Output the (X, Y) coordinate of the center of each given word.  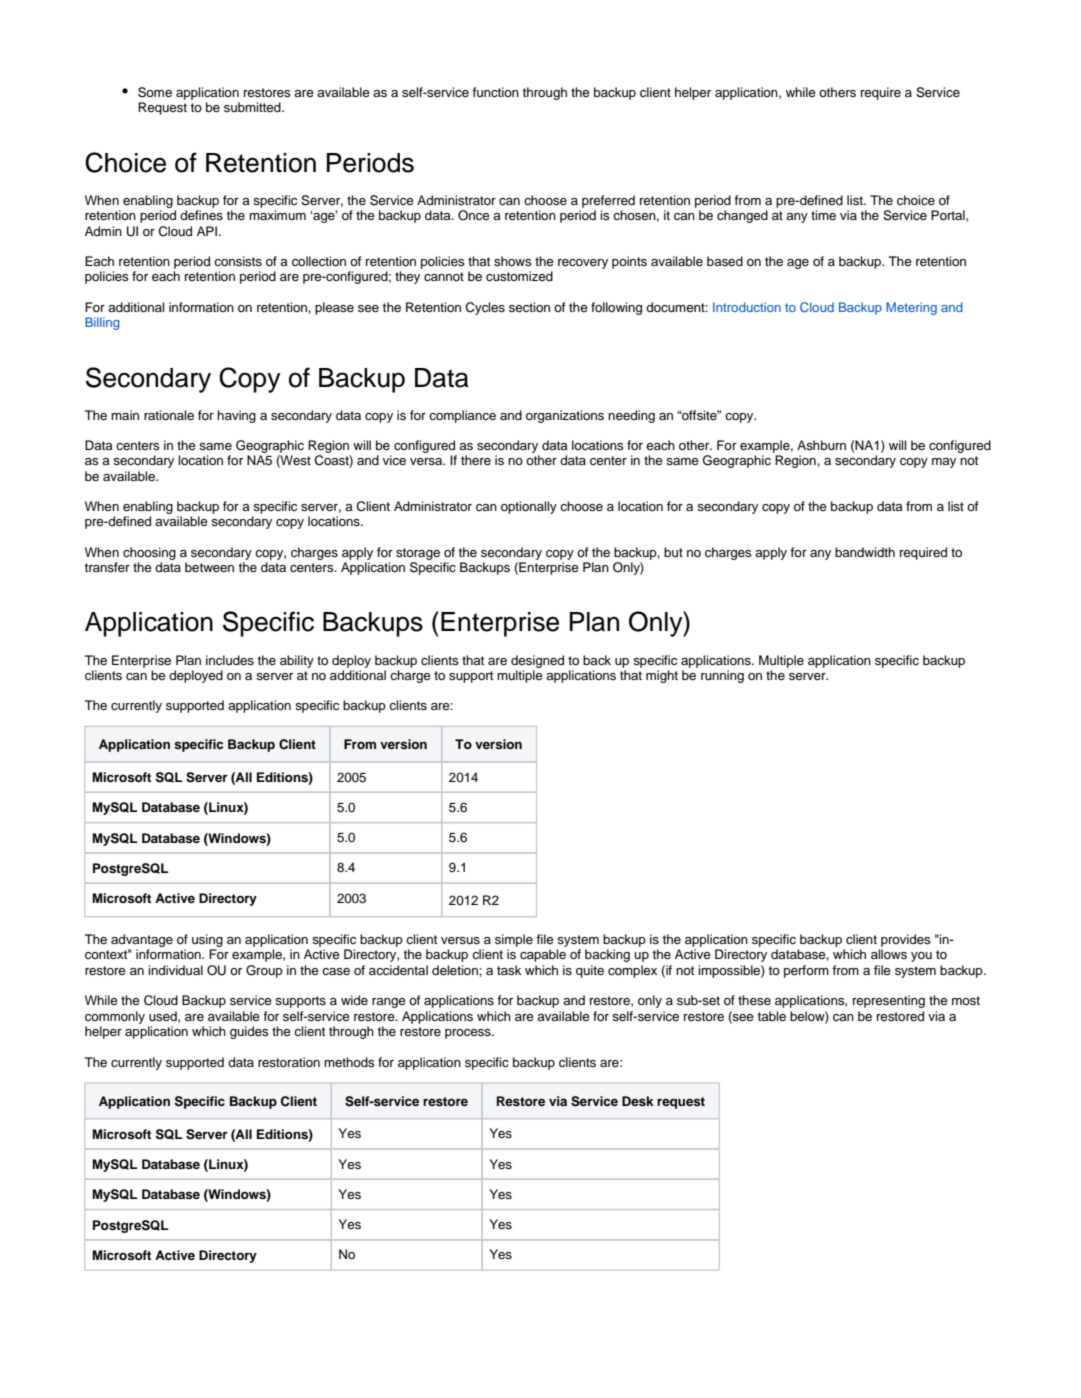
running (722, 676)
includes (230, 660)
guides (249, 1032)
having (236, 416)
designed (537, 661)
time (823, 215)
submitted (253, 107)
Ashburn (821, 445)
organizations (565, 416)
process (469, 1034)
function (495, 92)
